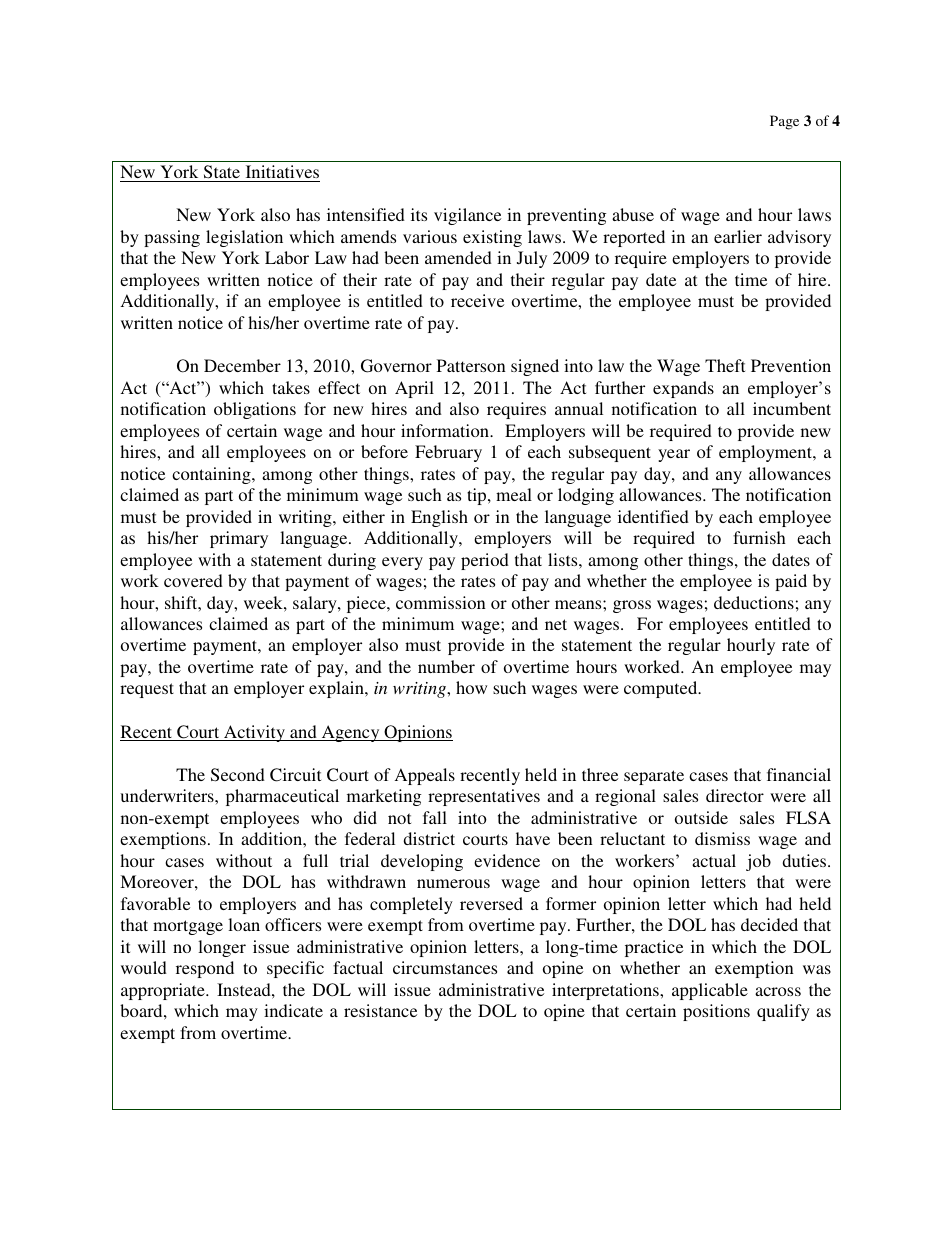  What do you see at coordinates (484, 797) in the screenshot?
I see `representatives` at bounding box center [484, 797].
